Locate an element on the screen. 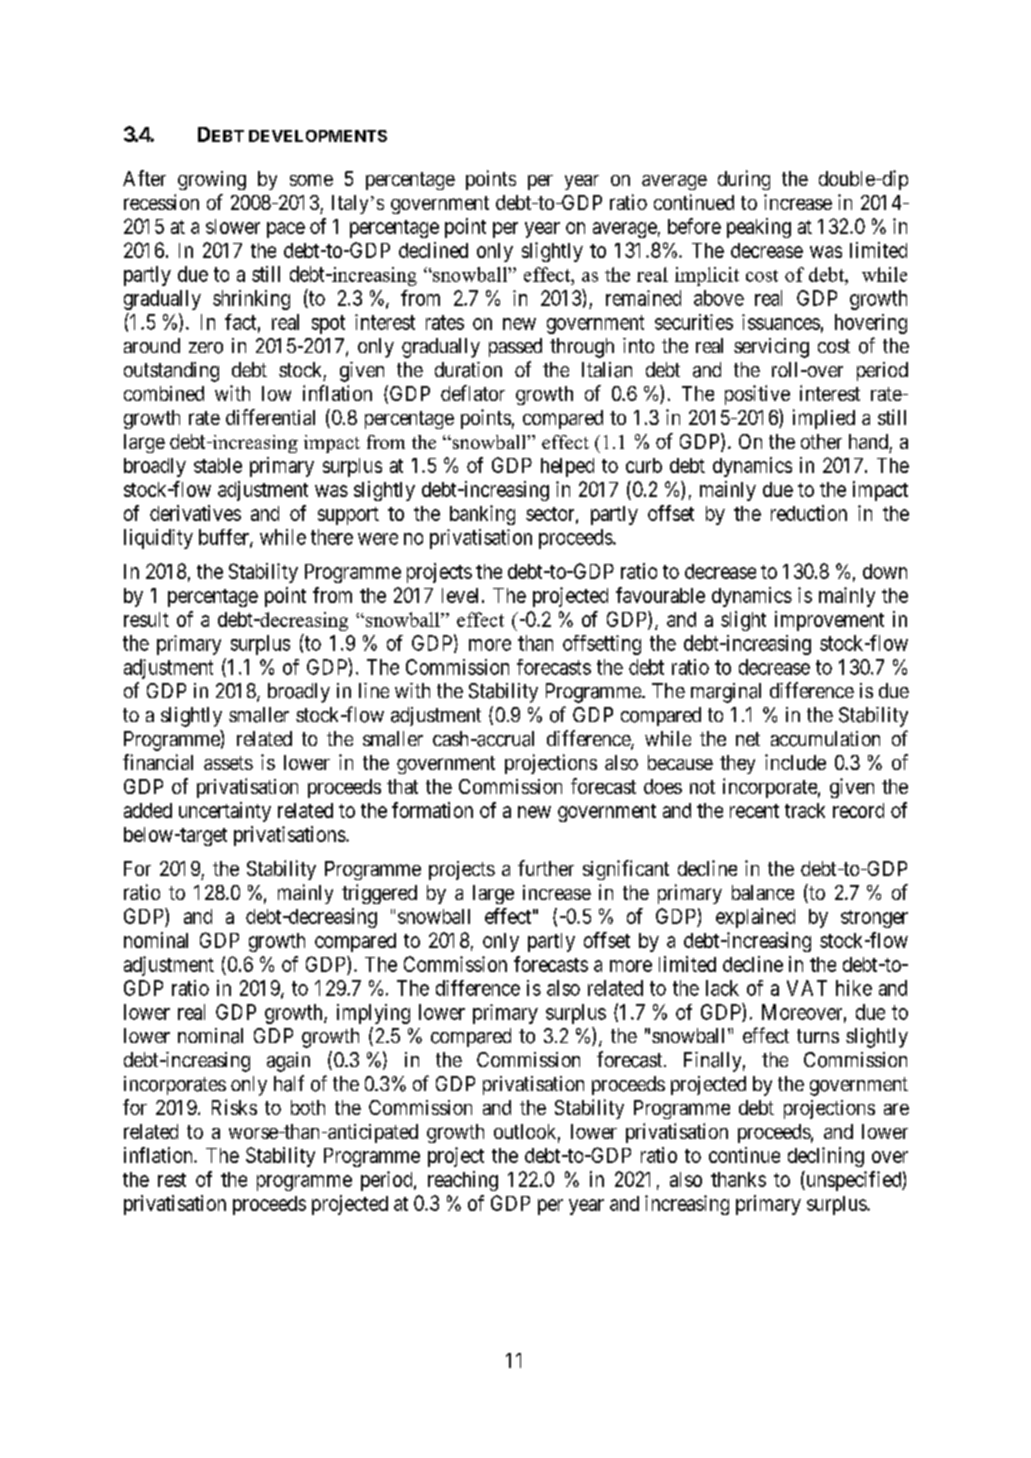 The width and height of the screenshot is (1031, 1458). improvement is located at coordinates (829, 621).
